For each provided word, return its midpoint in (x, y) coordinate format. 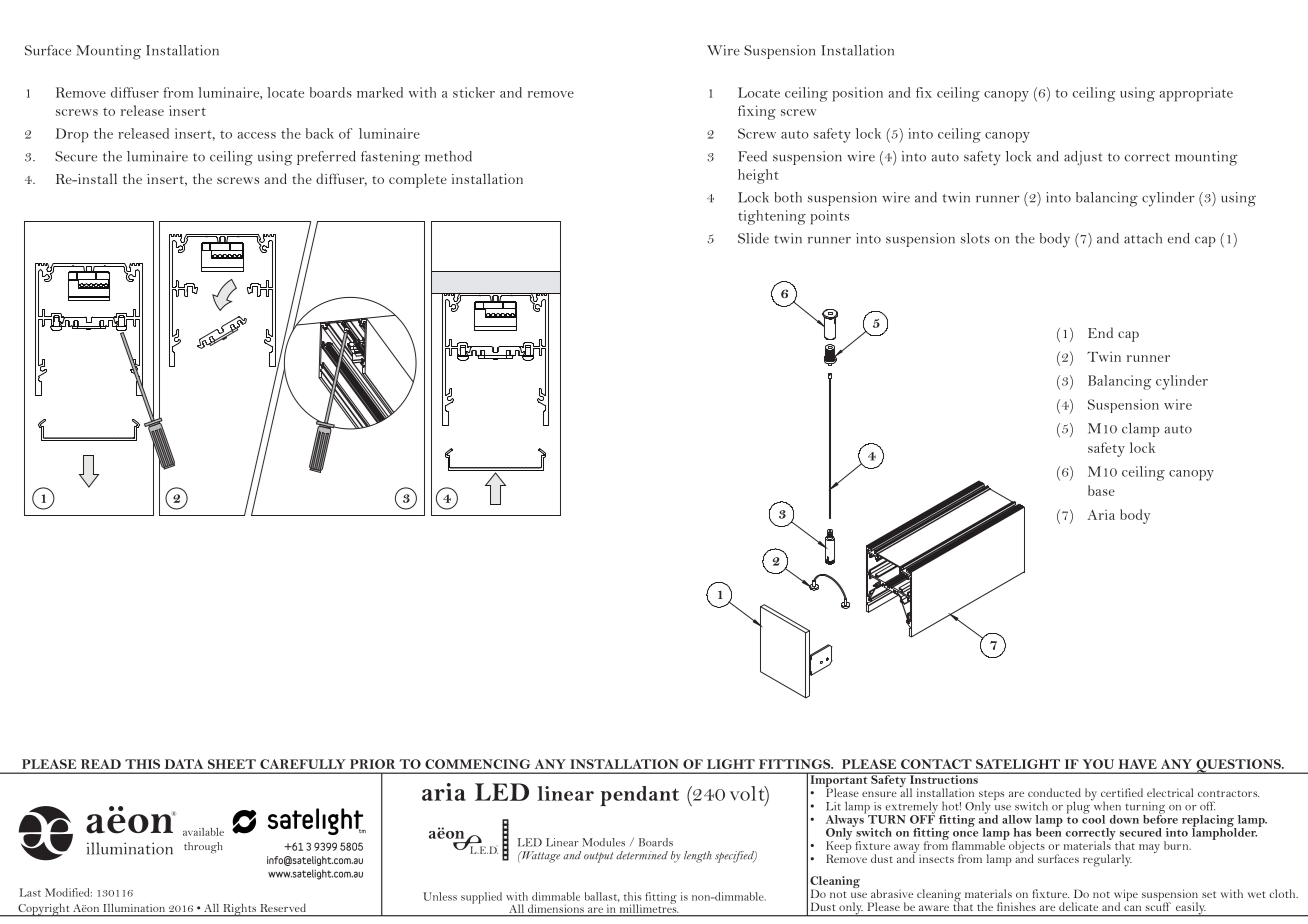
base (1101, 490)
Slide (753, 238)
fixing (757, 112)
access (257, 135)
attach (1143, 238)
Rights (240, 910)
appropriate (1196, 94)
